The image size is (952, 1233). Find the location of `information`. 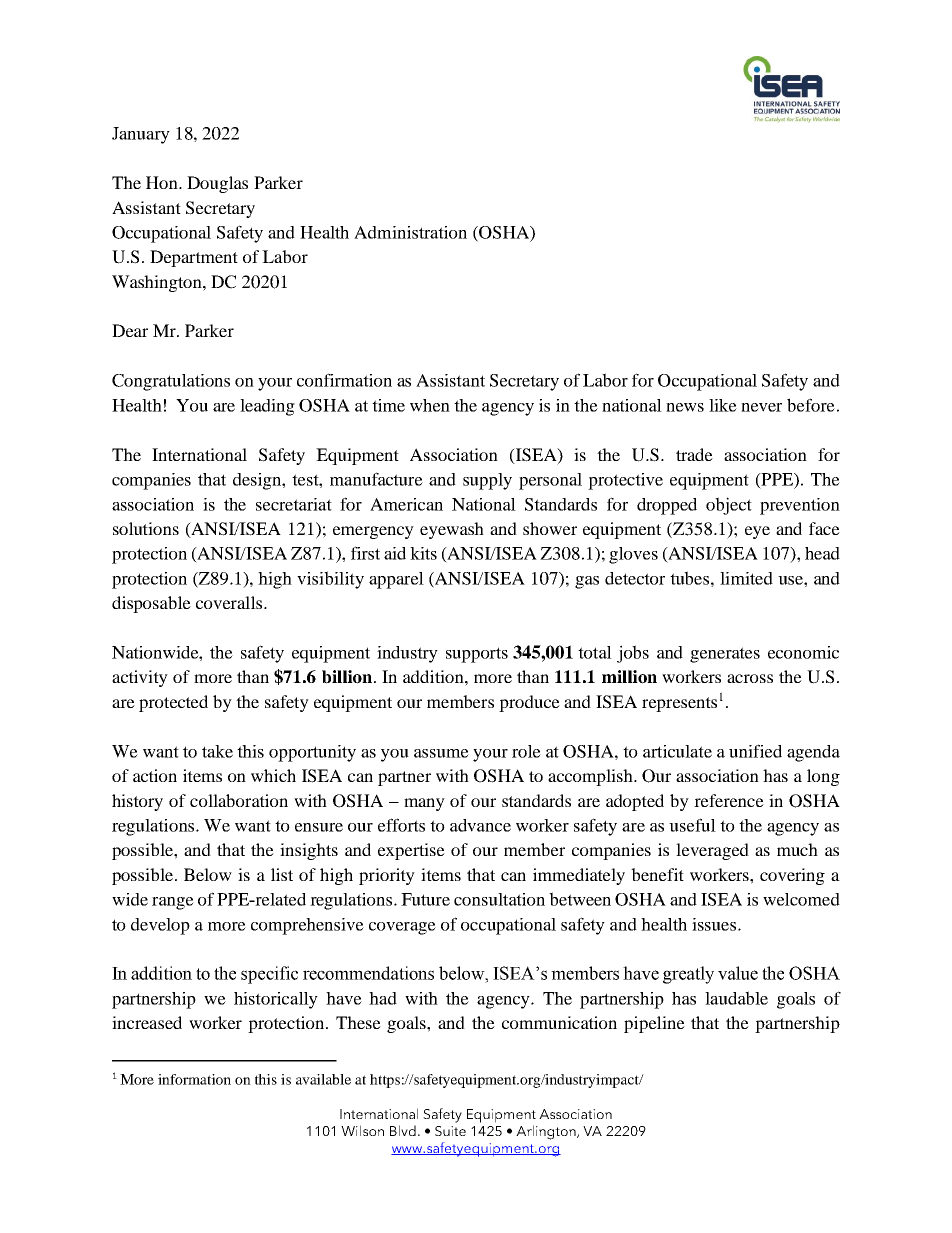

information is located at coordinates (194, 1079).
